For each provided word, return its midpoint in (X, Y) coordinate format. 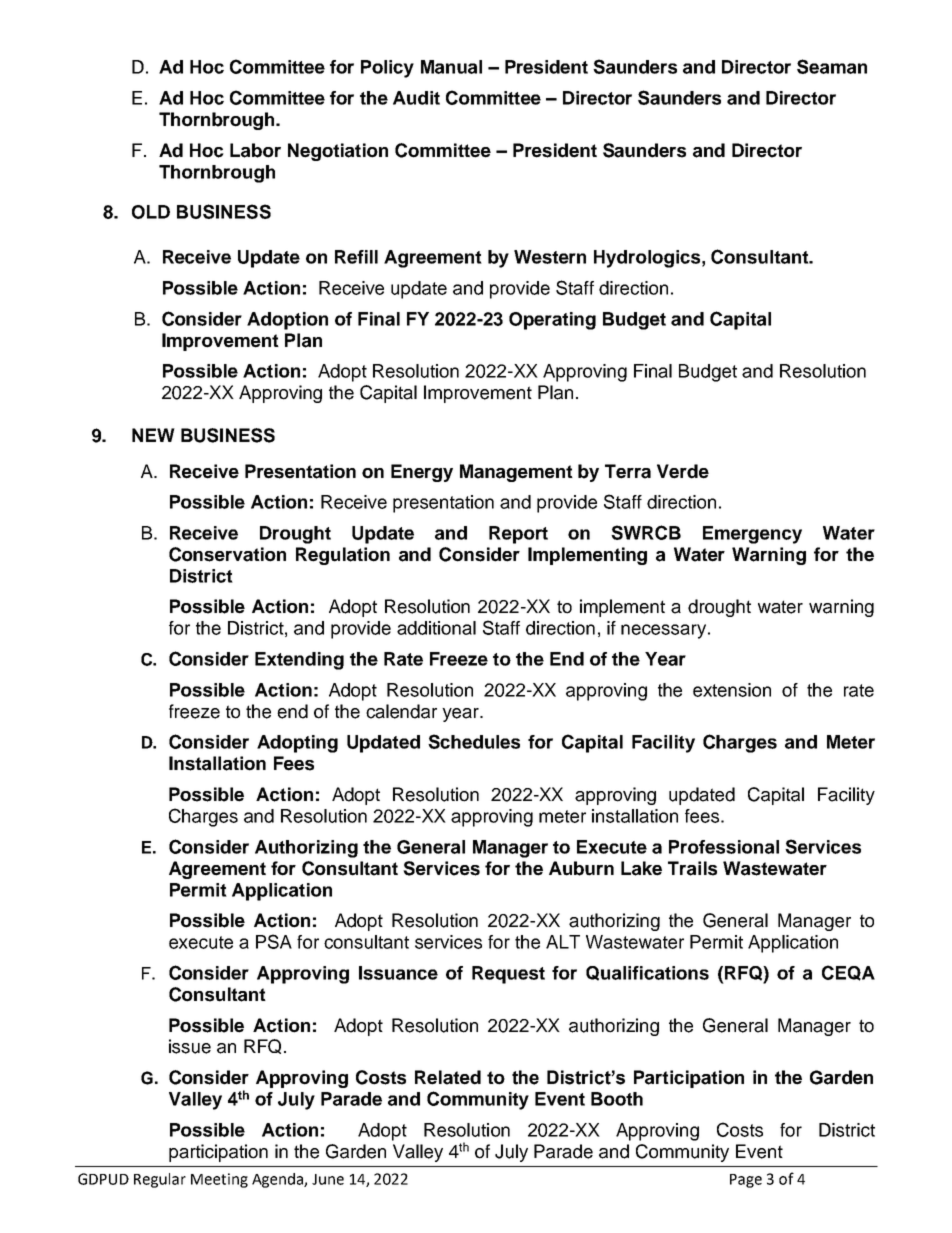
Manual (451, 67)
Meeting (219, 1180)
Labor (255, 150)
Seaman (832, 66)
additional (436, 628)
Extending (299, 661)
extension (732, 690)
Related (448, 1077)
